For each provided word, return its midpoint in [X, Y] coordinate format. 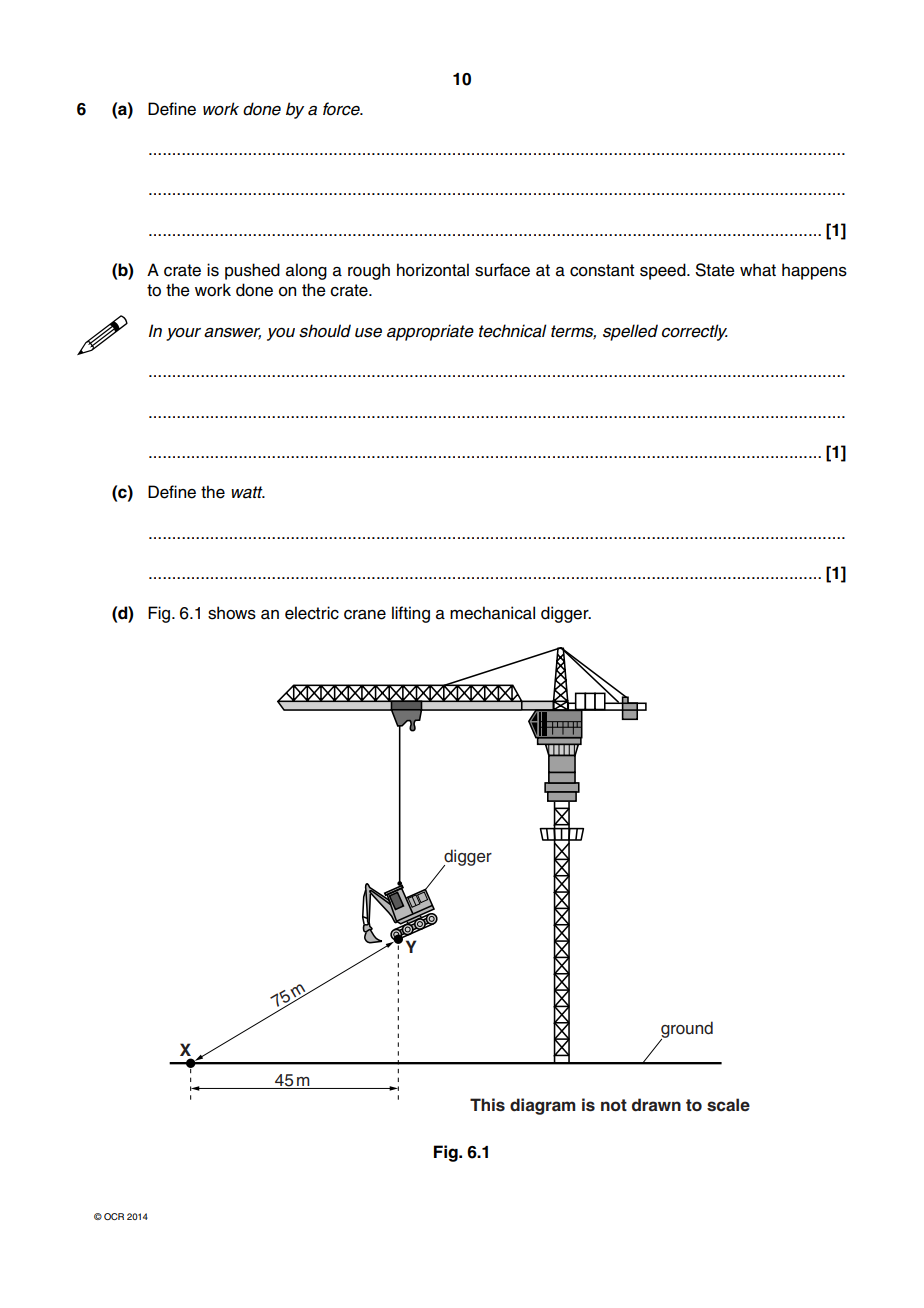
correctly [695, 332]
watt [248, 492]
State [715, 270]
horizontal [433, 270]
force [343, 109]
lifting [411, 614]
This [487, 1105]
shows [232, 613]
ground [686, 1030]
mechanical [492, 613]
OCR [114, 1216]
